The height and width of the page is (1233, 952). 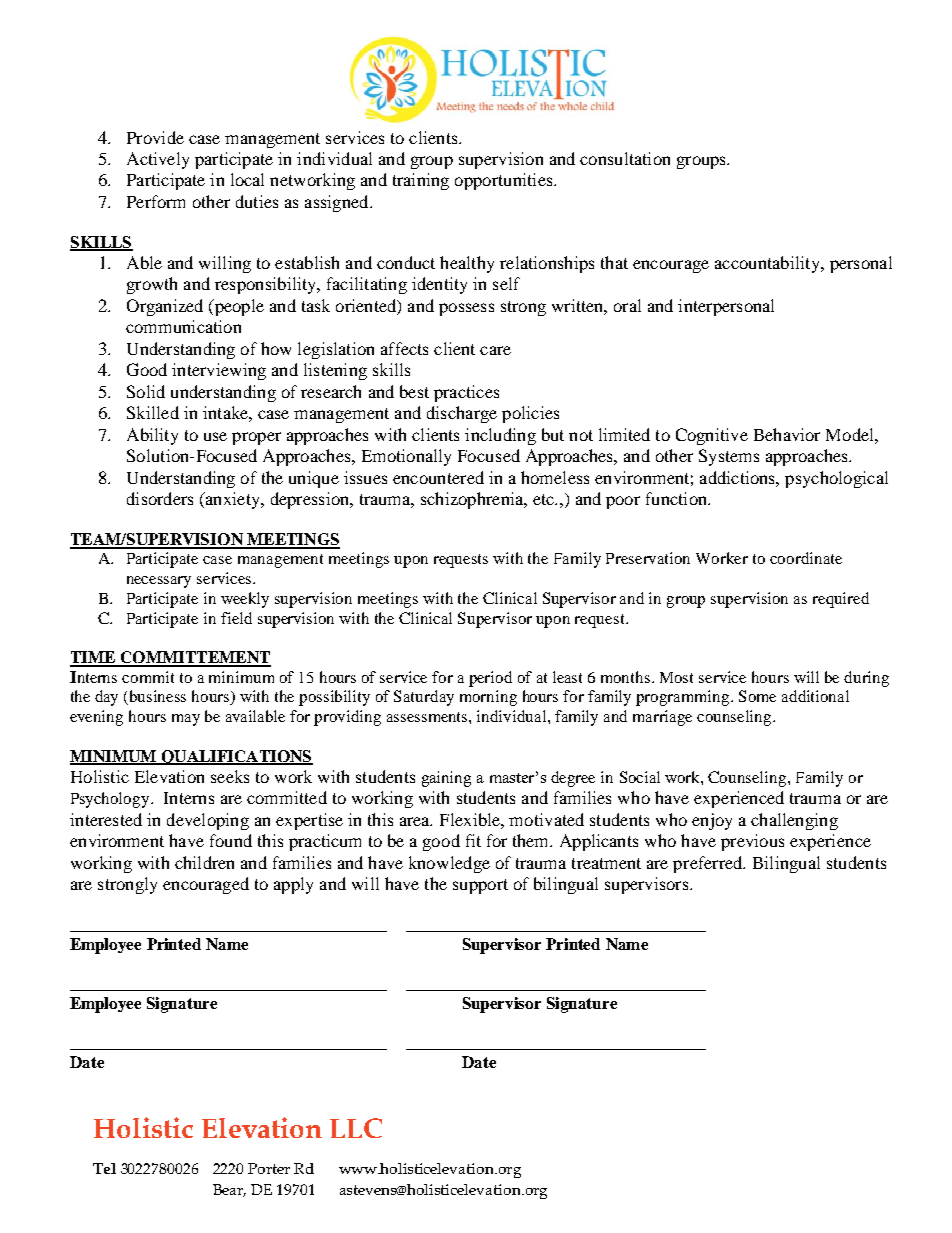 I want to click on consultation, so click(x=625, y=158).
